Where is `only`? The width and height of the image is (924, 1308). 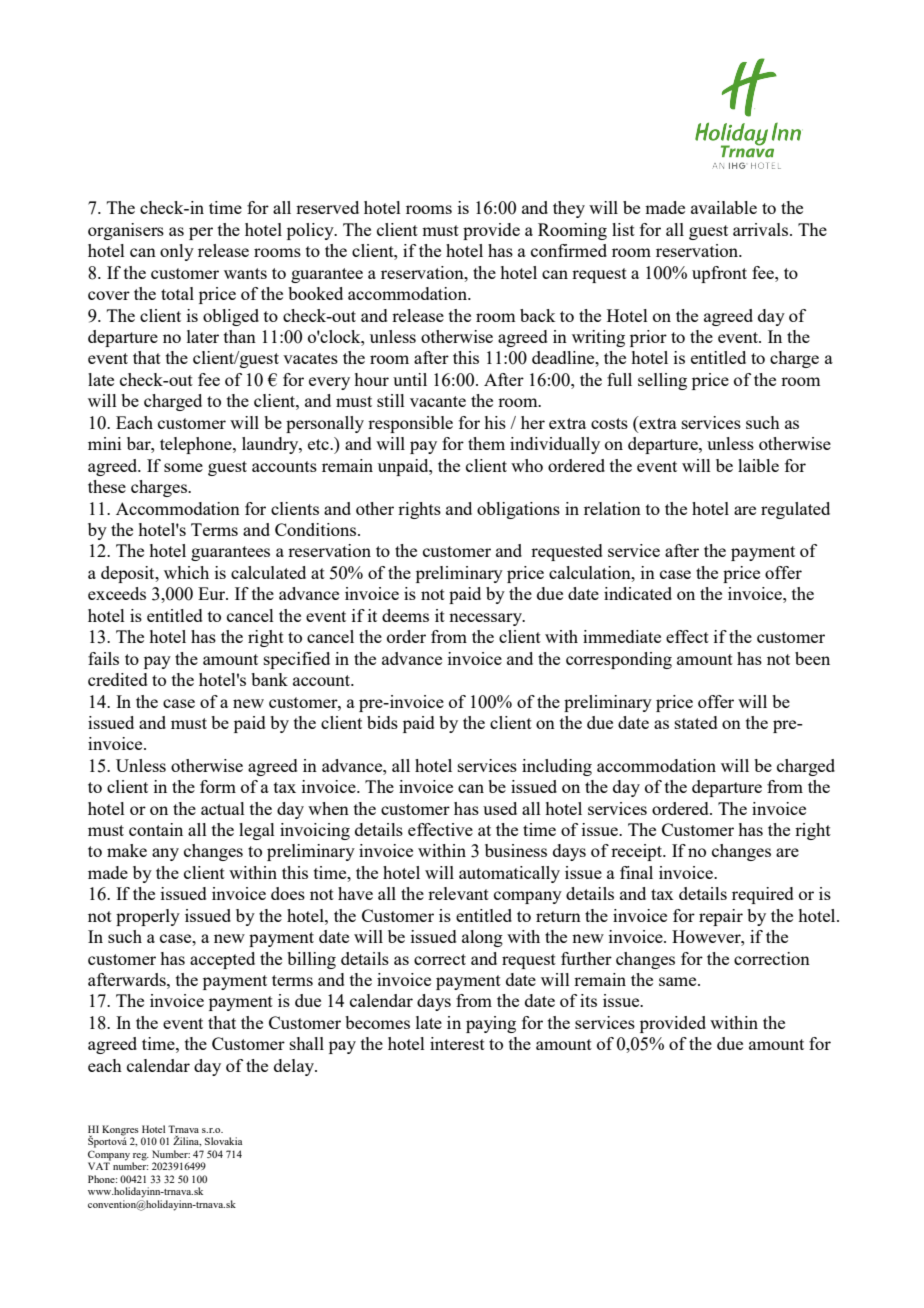 only is located at coordinates (177, 252).
